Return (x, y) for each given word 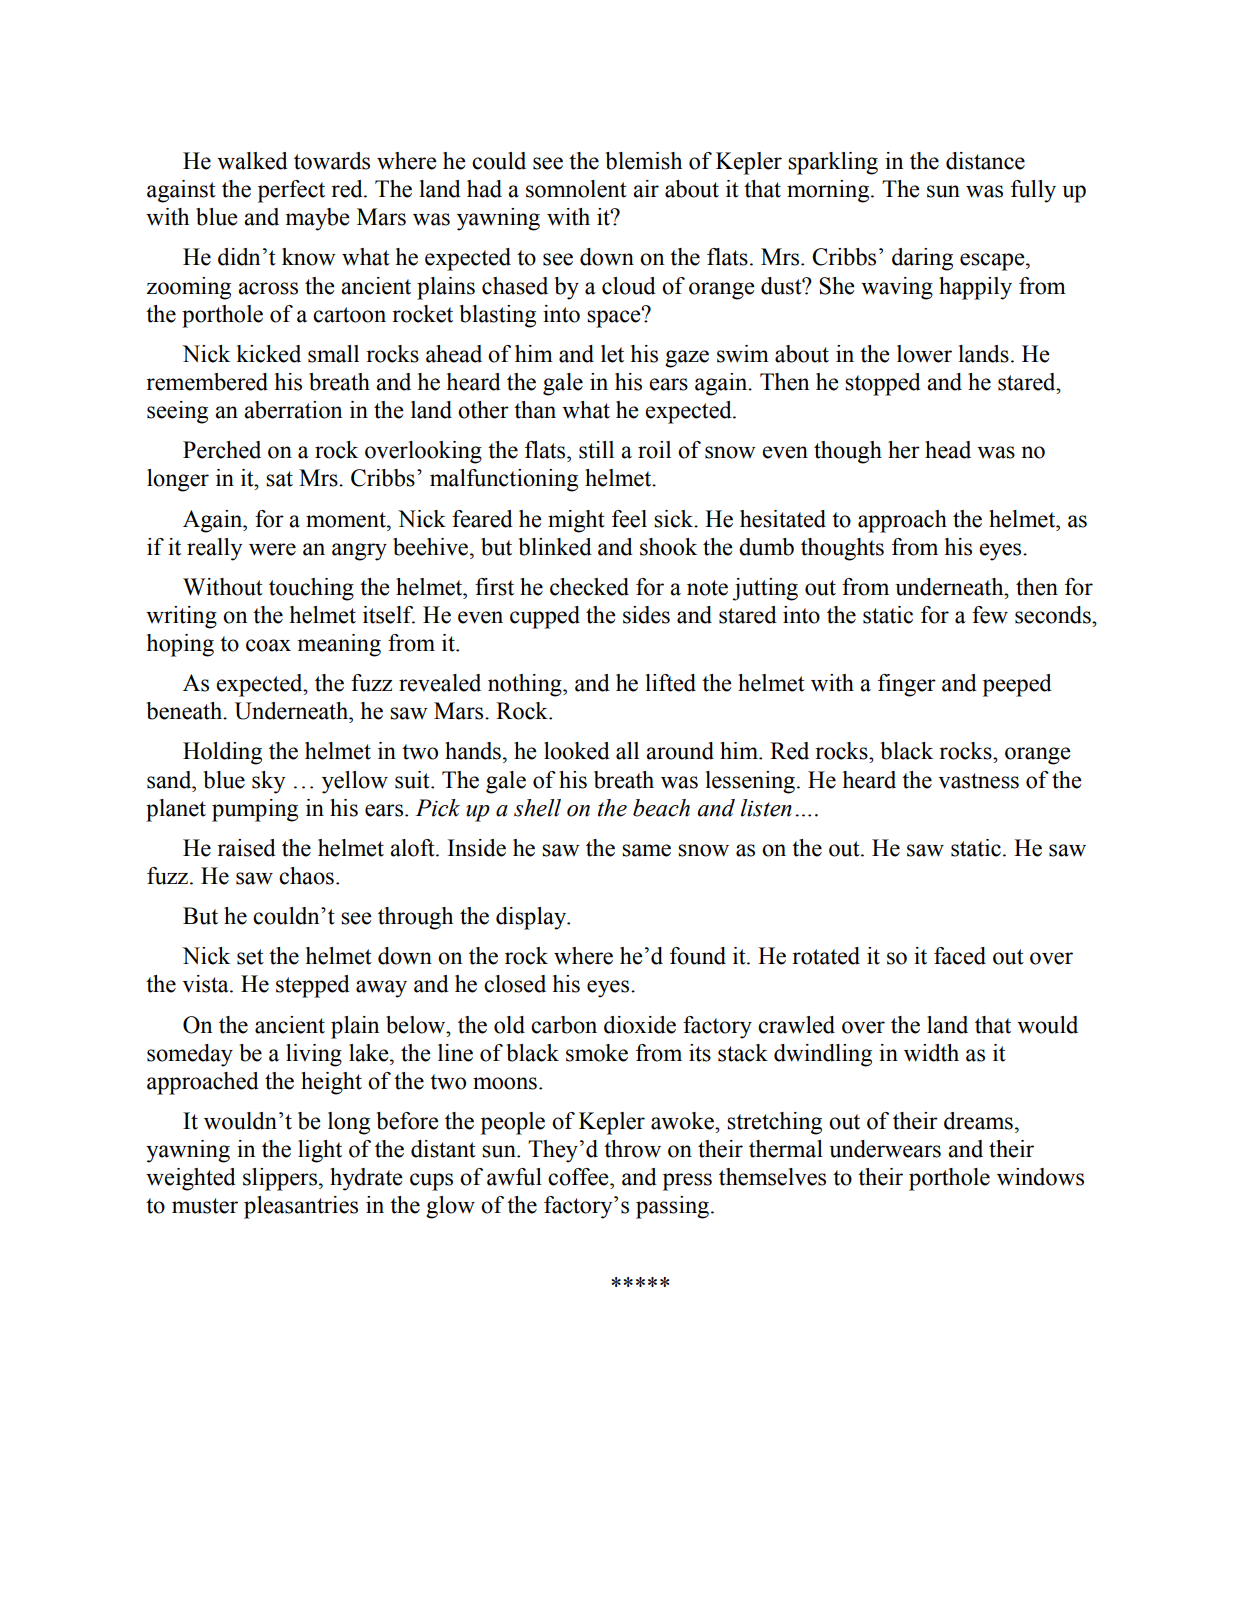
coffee (579, 1177)
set (250, 957)
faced (960, 956)
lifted (671, 683)
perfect (291, 191)
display (532, 918)
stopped (883, 384)
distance (985, 161)
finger (907, 685)
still (596, 450)
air (646, 189)
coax (268, 645)
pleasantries (301, 1207)
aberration (293, 410)
